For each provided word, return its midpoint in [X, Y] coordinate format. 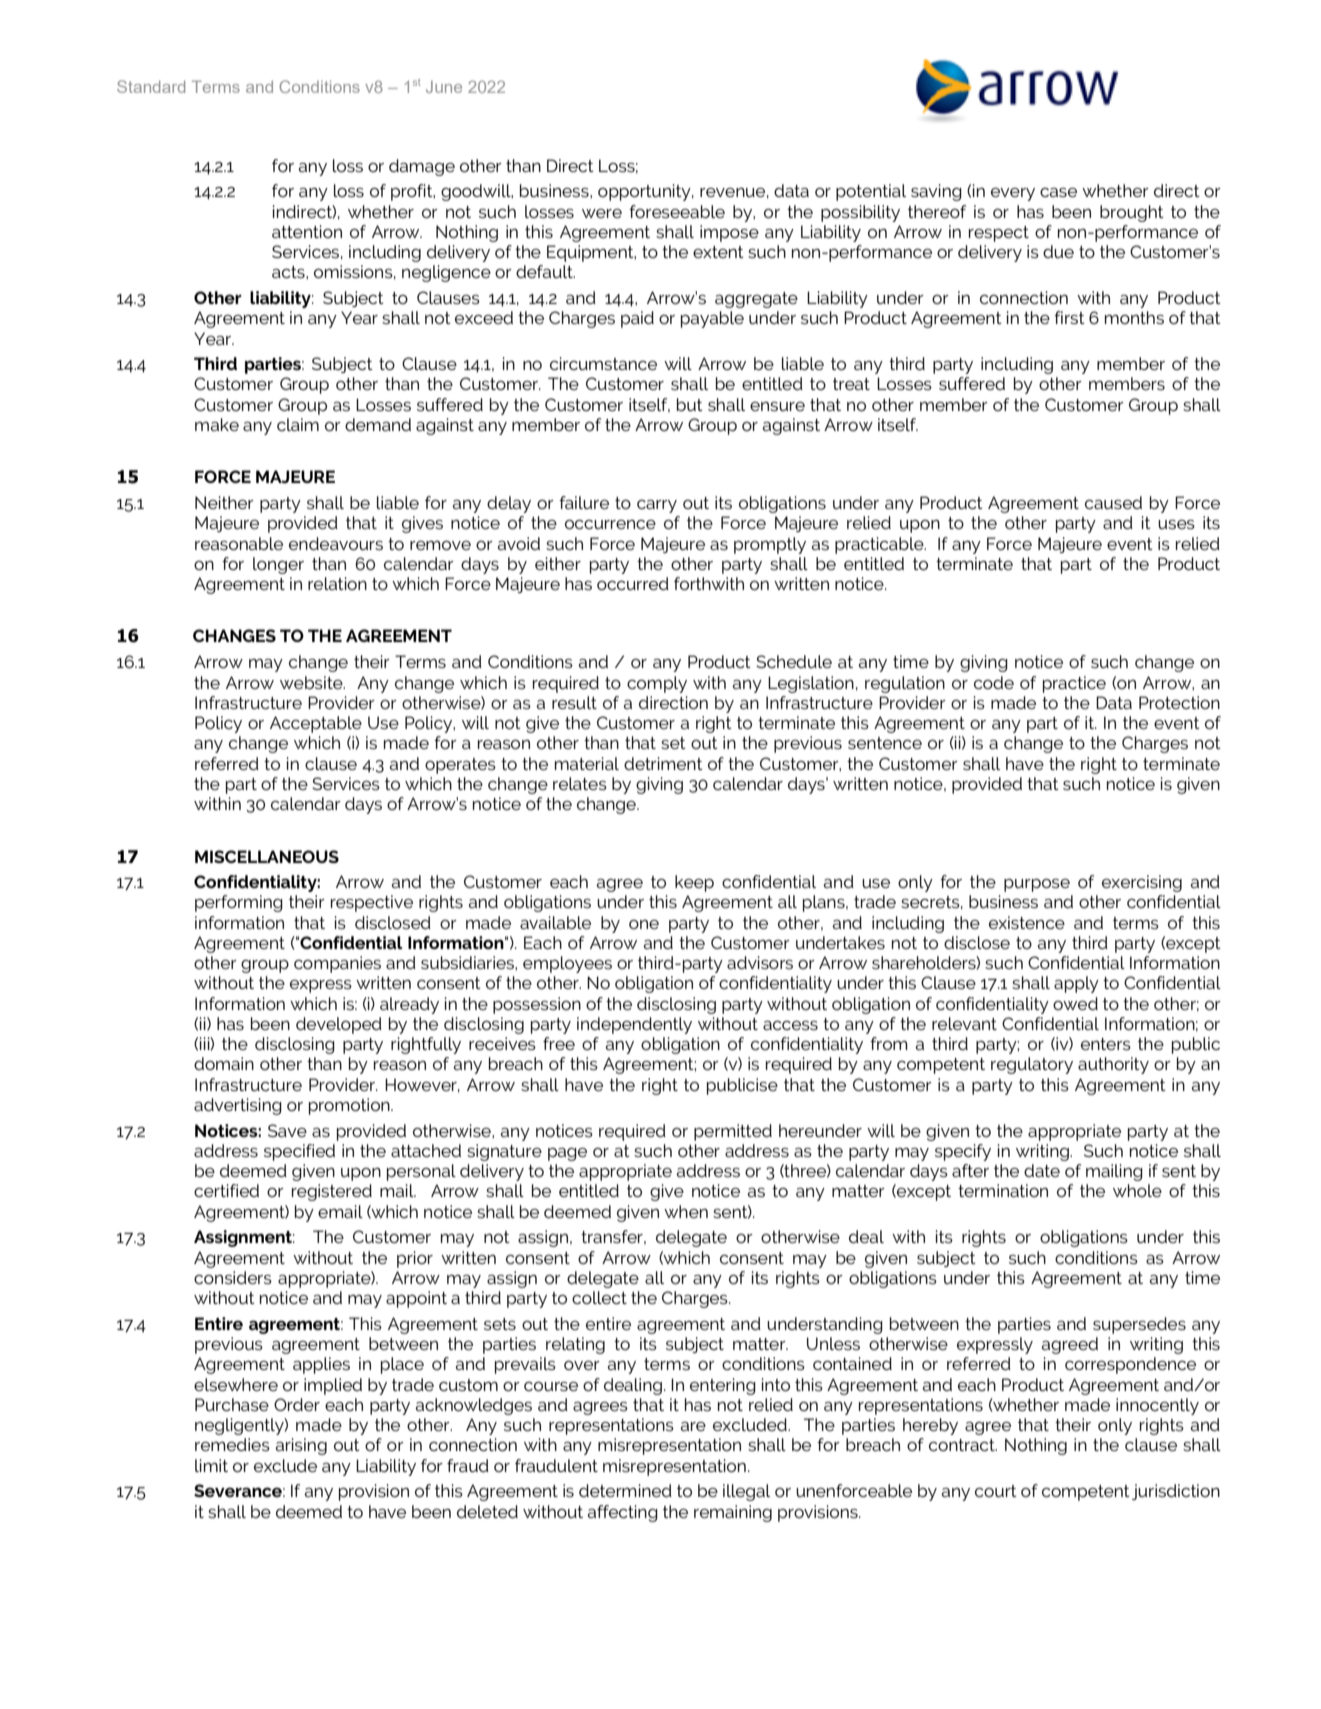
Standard [151, 86]
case [1058, 192]
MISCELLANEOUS [267, 856]
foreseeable [677, 211]
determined [625, 1490]
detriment [663, 763]
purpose [1037, 885]
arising [301, 1446]
